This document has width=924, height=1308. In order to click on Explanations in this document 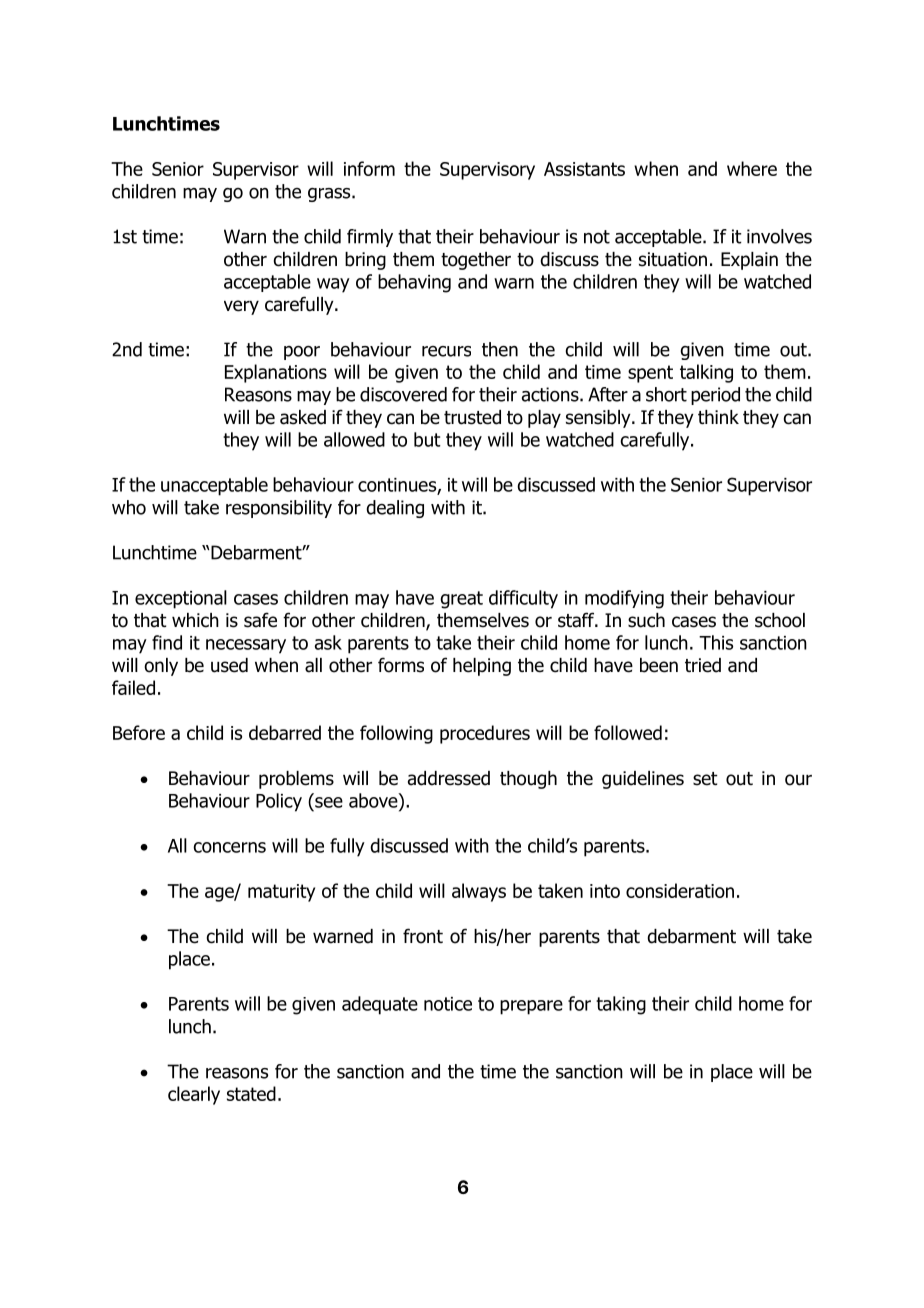, I will do `click(276, 373)`.
